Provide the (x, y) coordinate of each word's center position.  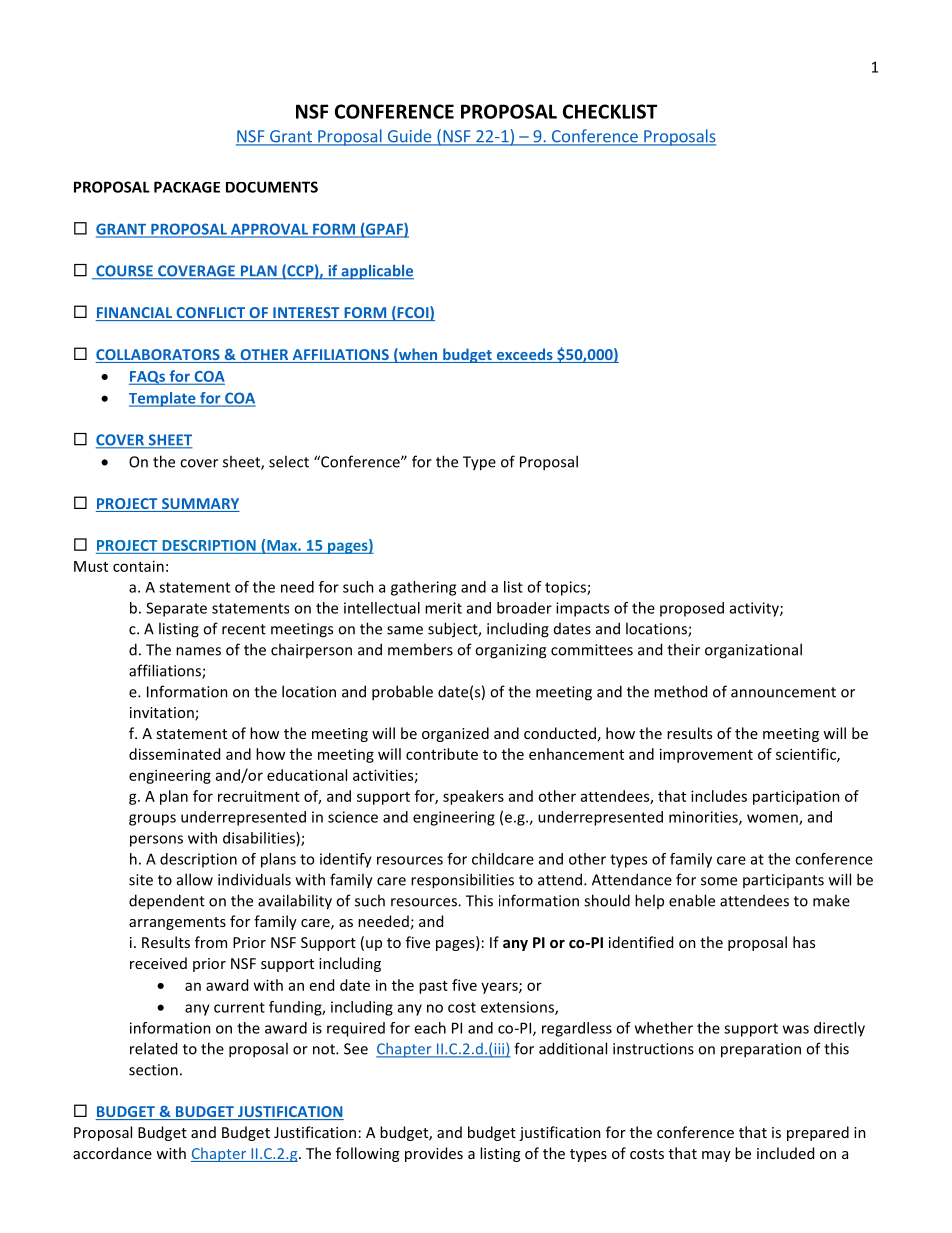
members (420, 649)
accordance (112, 1153)
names (198, 651)
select (289, 461)
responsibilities (462, 881)
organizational (753, 651)
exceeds (524, 355)
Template (163, 399)
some (719, 881)
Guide (409, 137)
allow (195, 879)
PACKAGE (187, 187)
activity (755, 609)
